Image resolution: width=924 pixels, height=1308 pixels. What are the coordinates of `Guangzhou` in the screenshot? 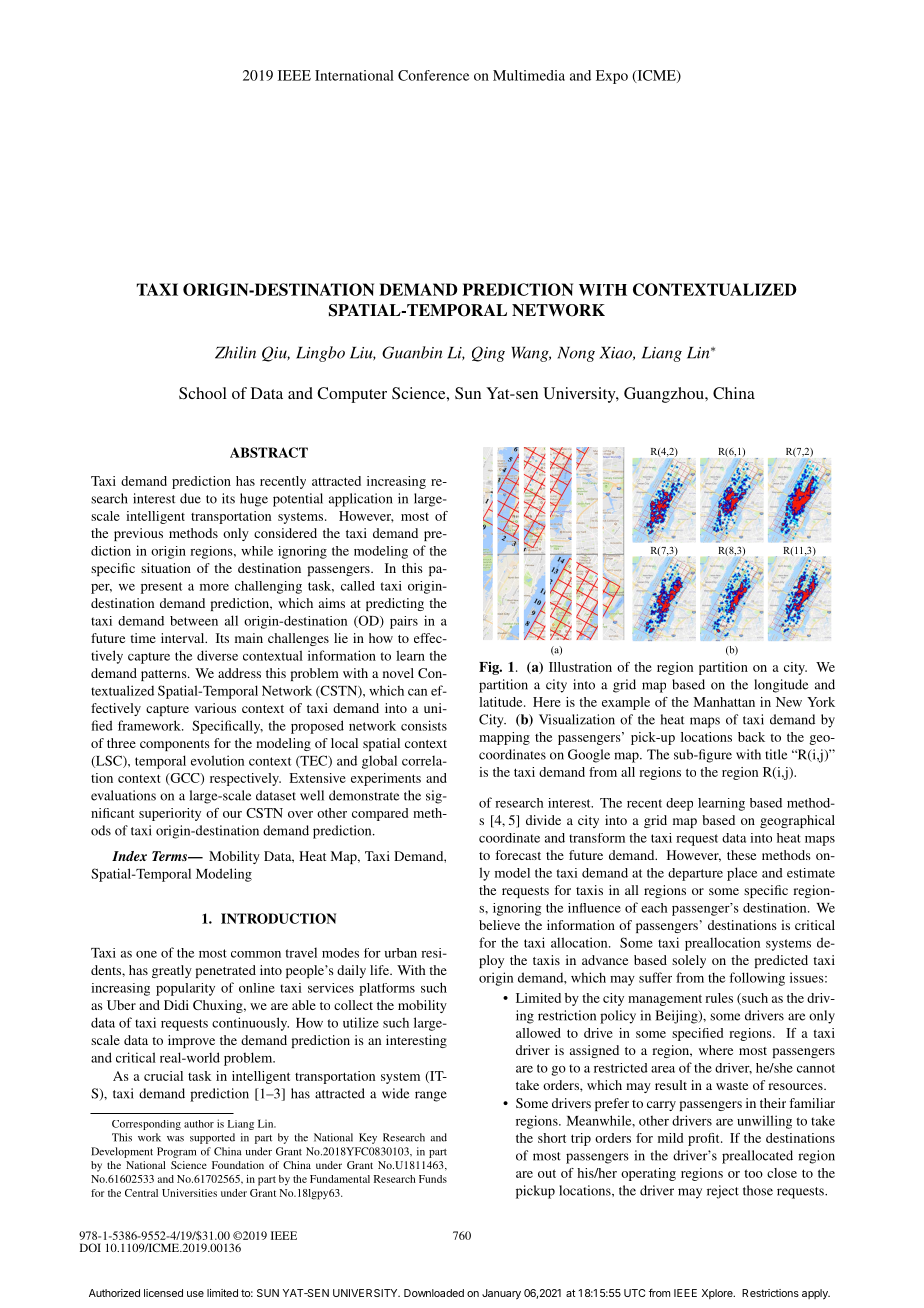 It's located at (665, 395).
